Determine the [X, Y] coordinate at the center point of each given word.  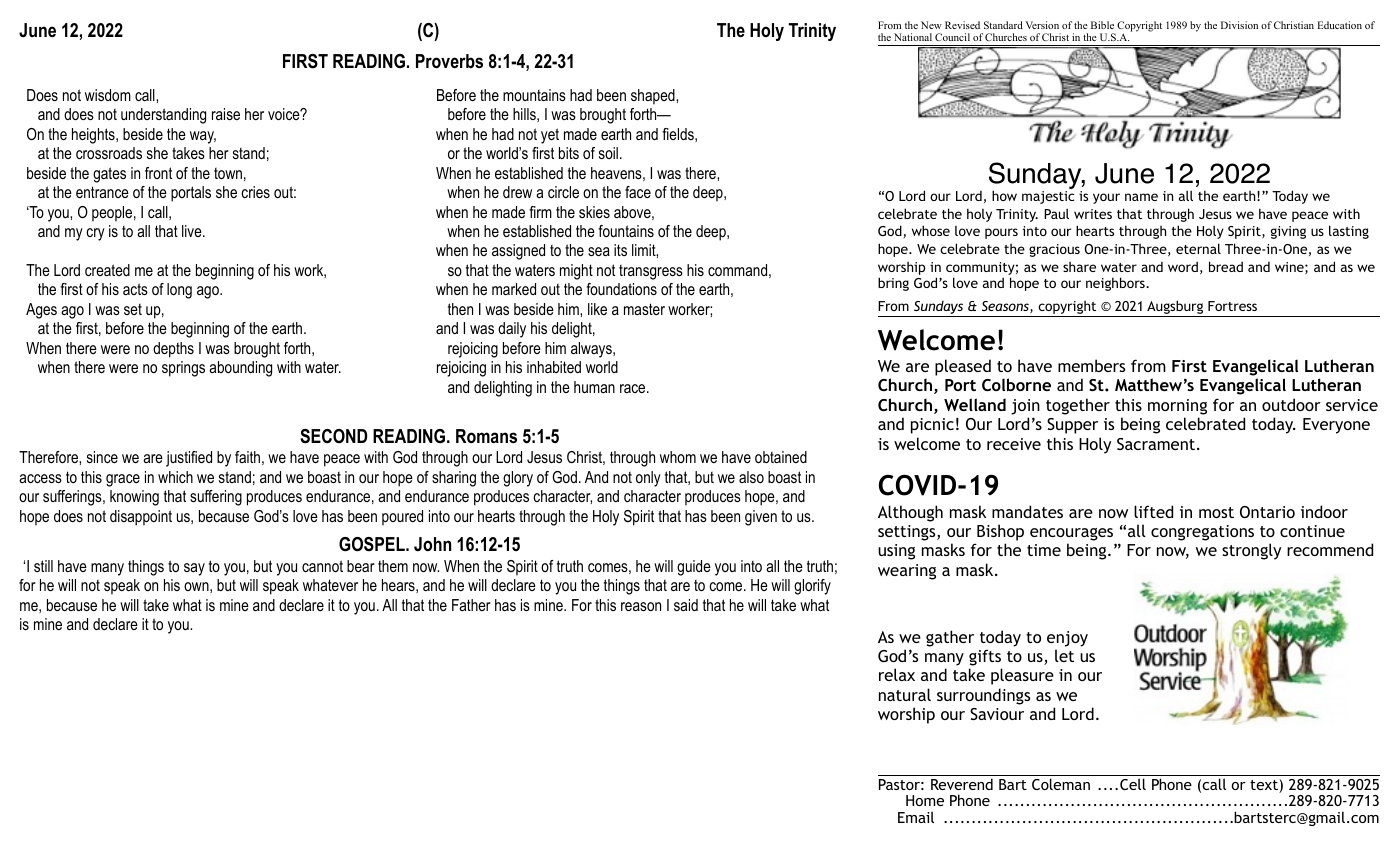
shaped [654, 97]
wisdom [108, 95]
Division [1239, 25]
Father [471, 605]
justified [189, 459]
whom [678, 457]
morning [1177, 407]
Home [925, 800]
